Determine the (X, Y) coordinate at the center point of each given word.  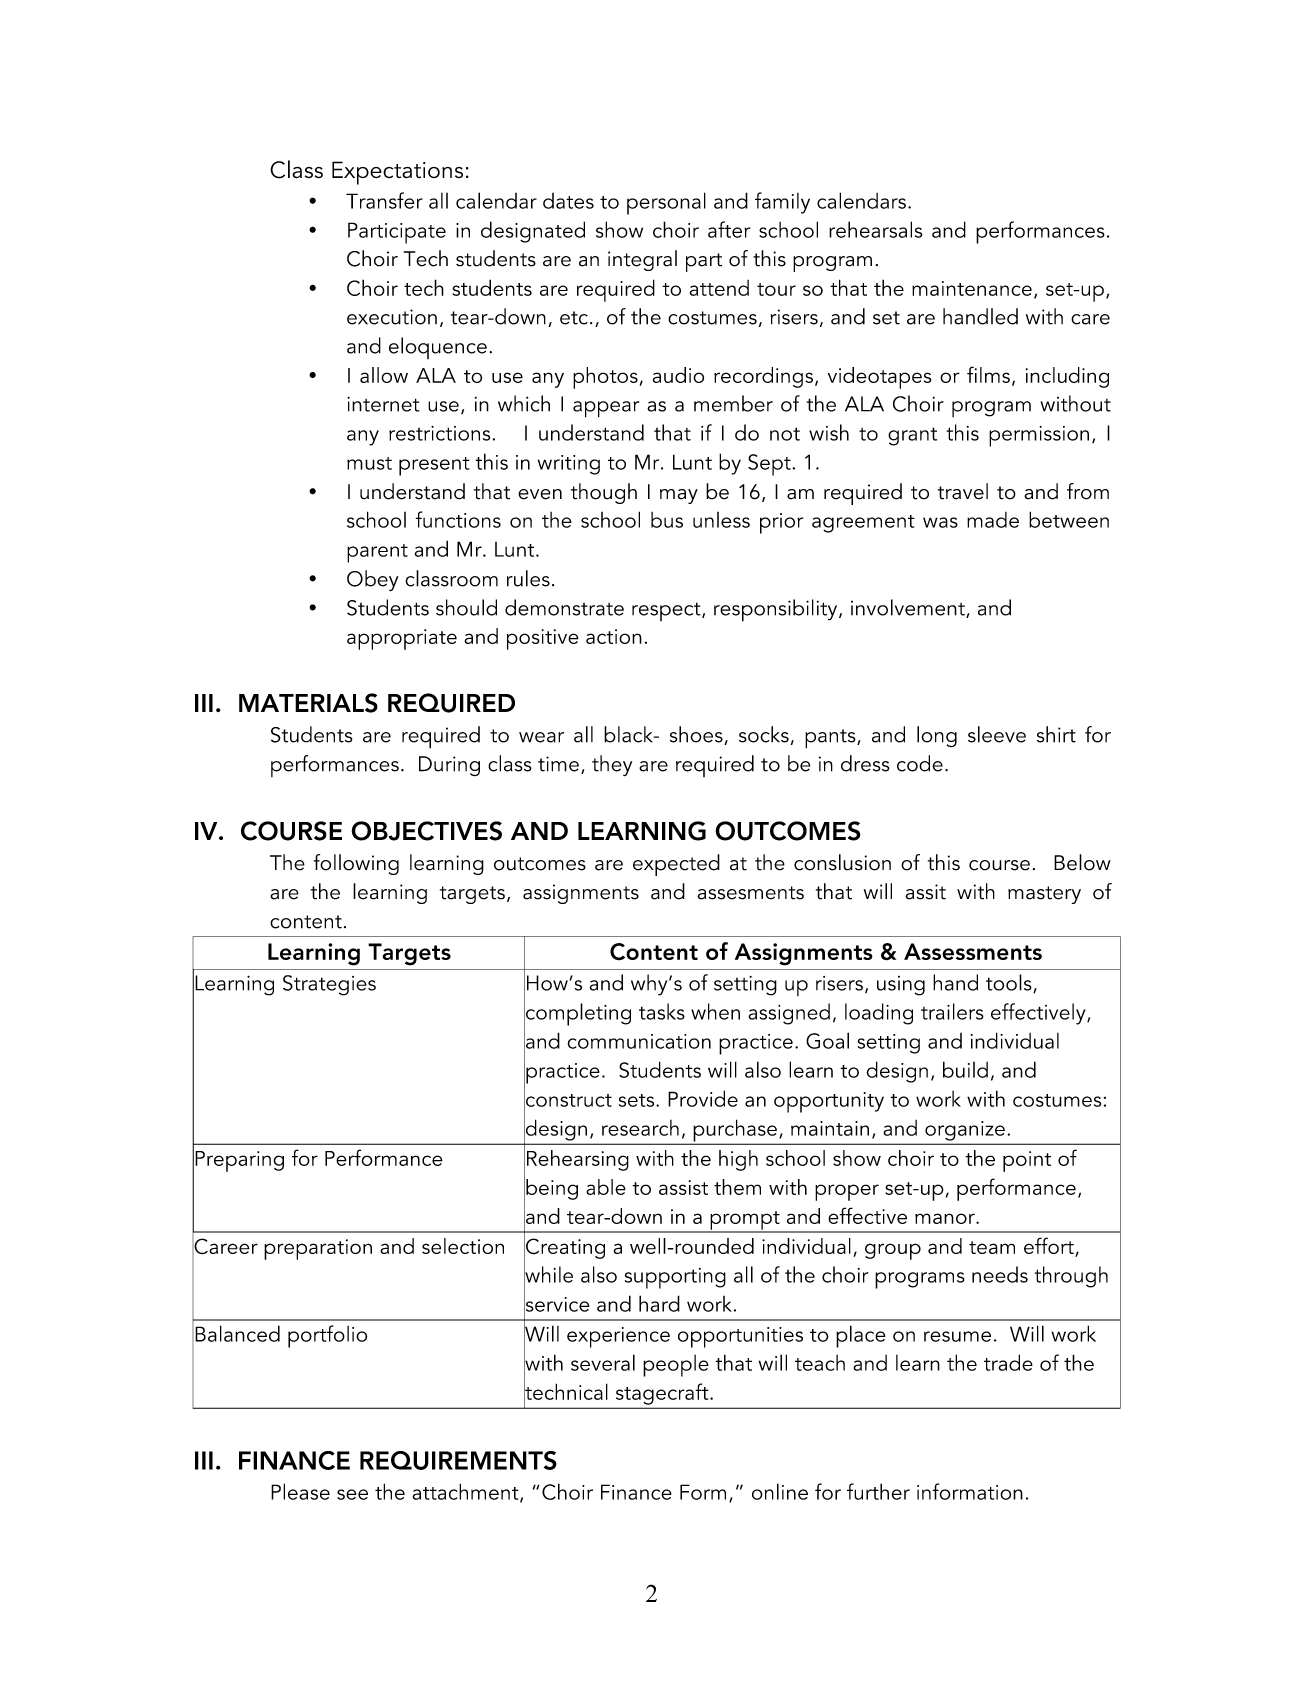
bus (667, 520)
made (993, 520)
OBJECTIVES (427, 831)
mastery (1044, 895)
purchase (735, 1131)
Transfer (384, 200)
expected (676, 865)
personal (666, 203)
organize (965, 1131)
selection (463, 1246)
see (352, 1494)
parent (377, 553)
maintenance (972, 288)
